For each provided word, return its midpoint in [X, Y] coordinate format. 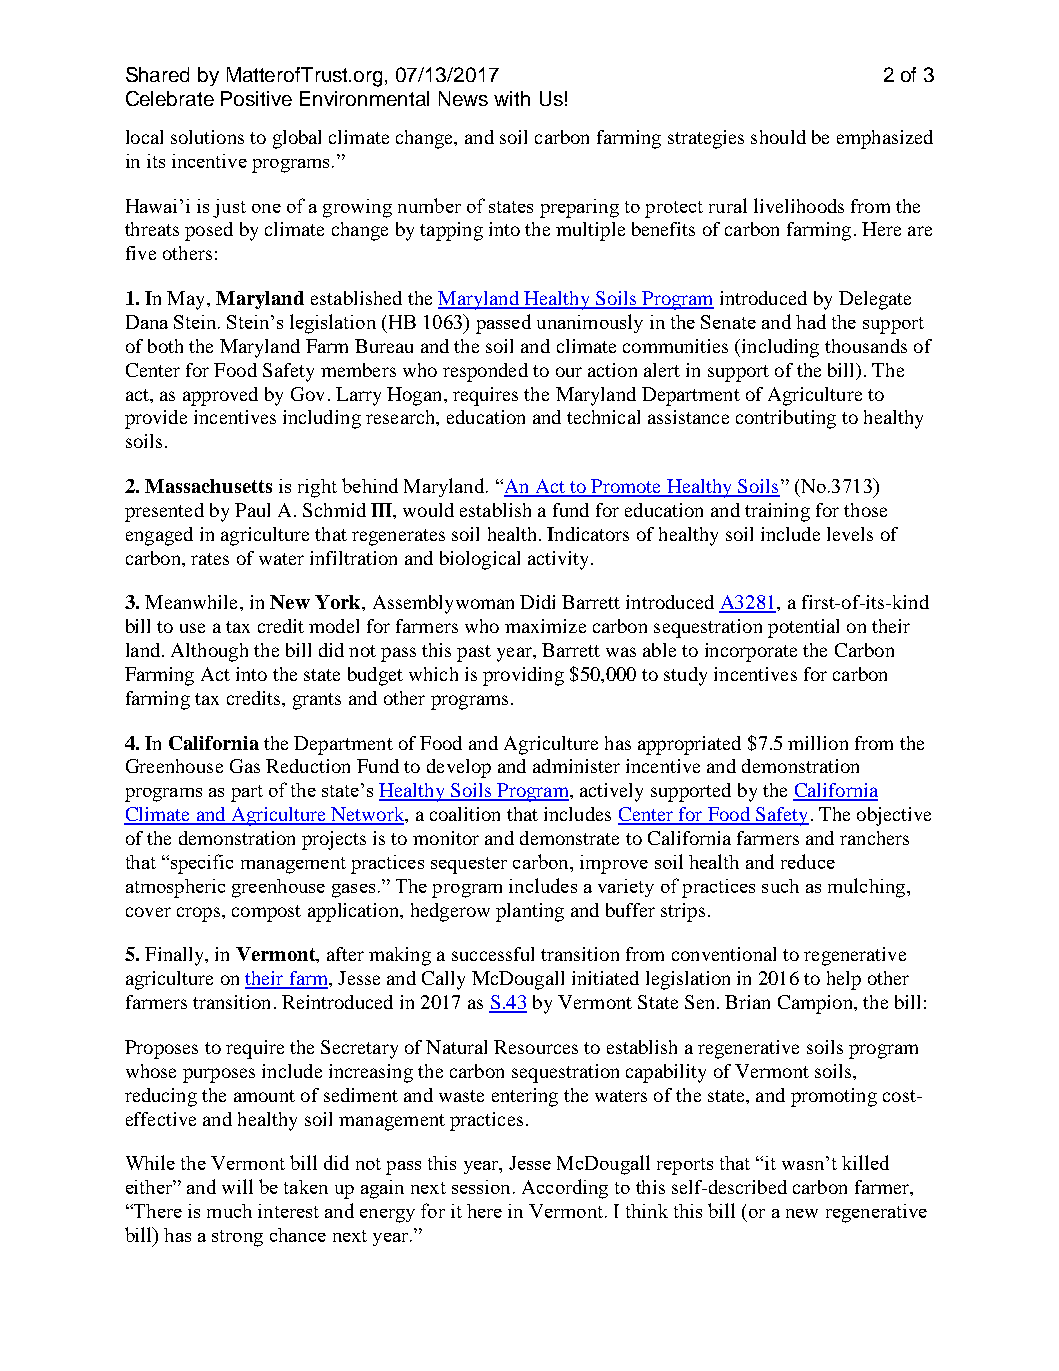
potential [803, 628]
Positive [256, 98]
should [778, 137]
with [512, 98]
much [229, 1211]
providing [523, 676]
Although [209, 652]
